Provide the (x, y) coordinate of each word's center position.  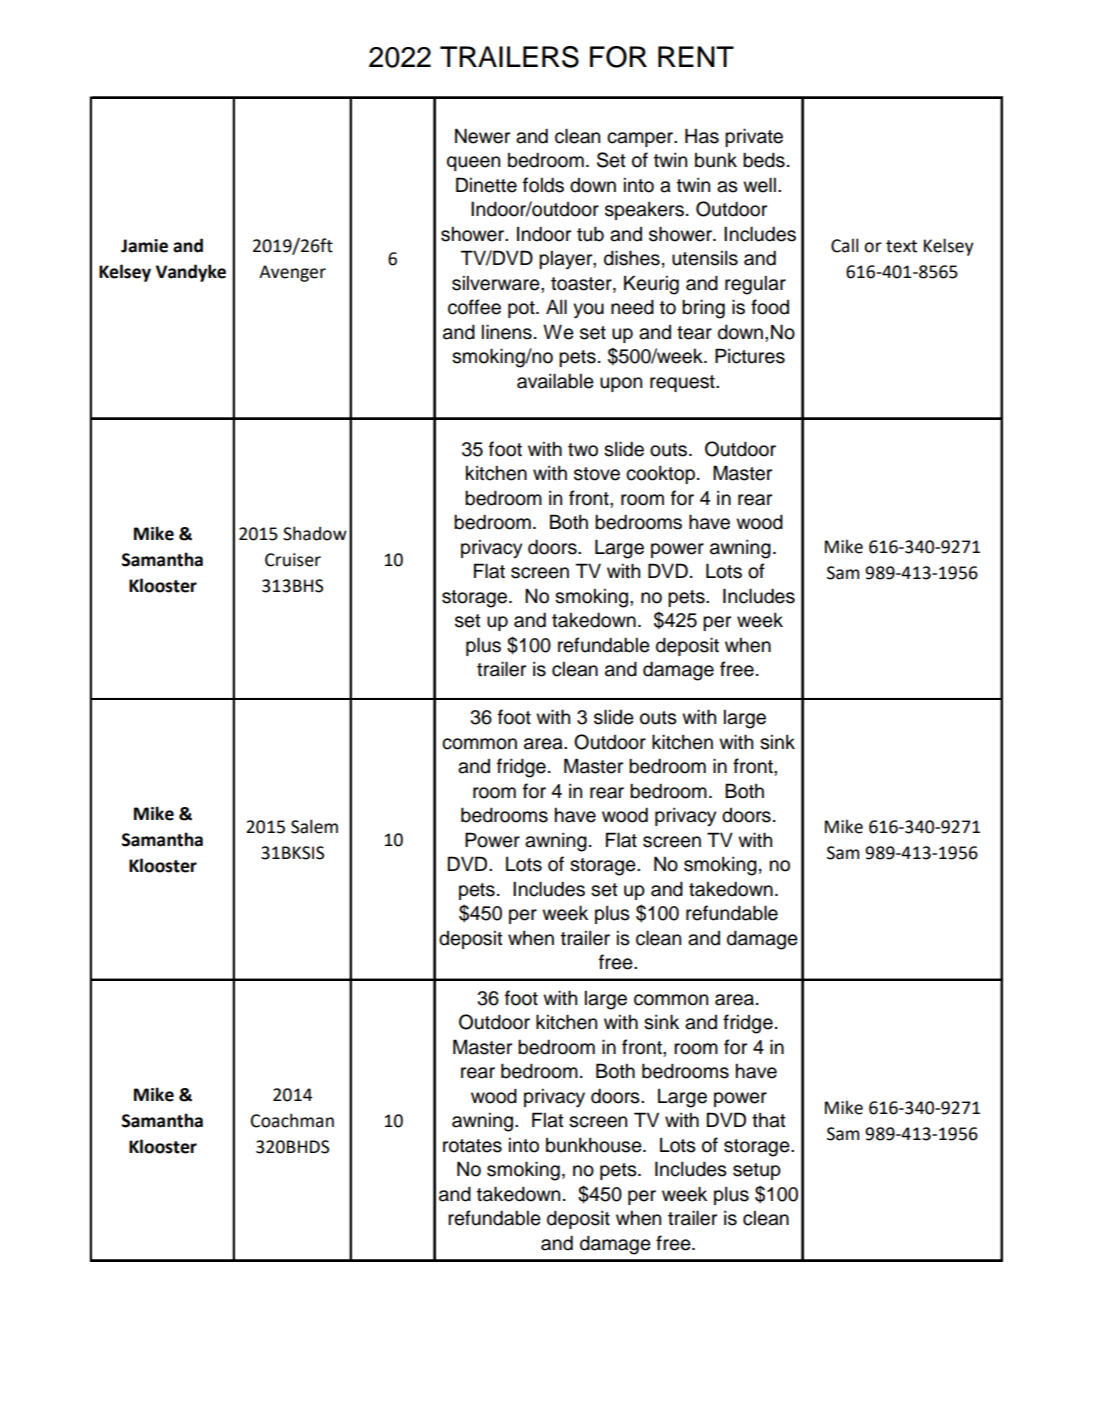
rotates (472, 1146)
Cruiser (293, 560)
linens (507, 332)
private (754, 137)
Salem (314, 826)
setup (757, 1171)
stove (597, 474)
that (769, 1120)
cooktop (660, 474)
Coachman (292, 1120)
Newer (482, 136)
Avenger (292, 273)
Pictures (750, 356)
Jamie (144, 246)
